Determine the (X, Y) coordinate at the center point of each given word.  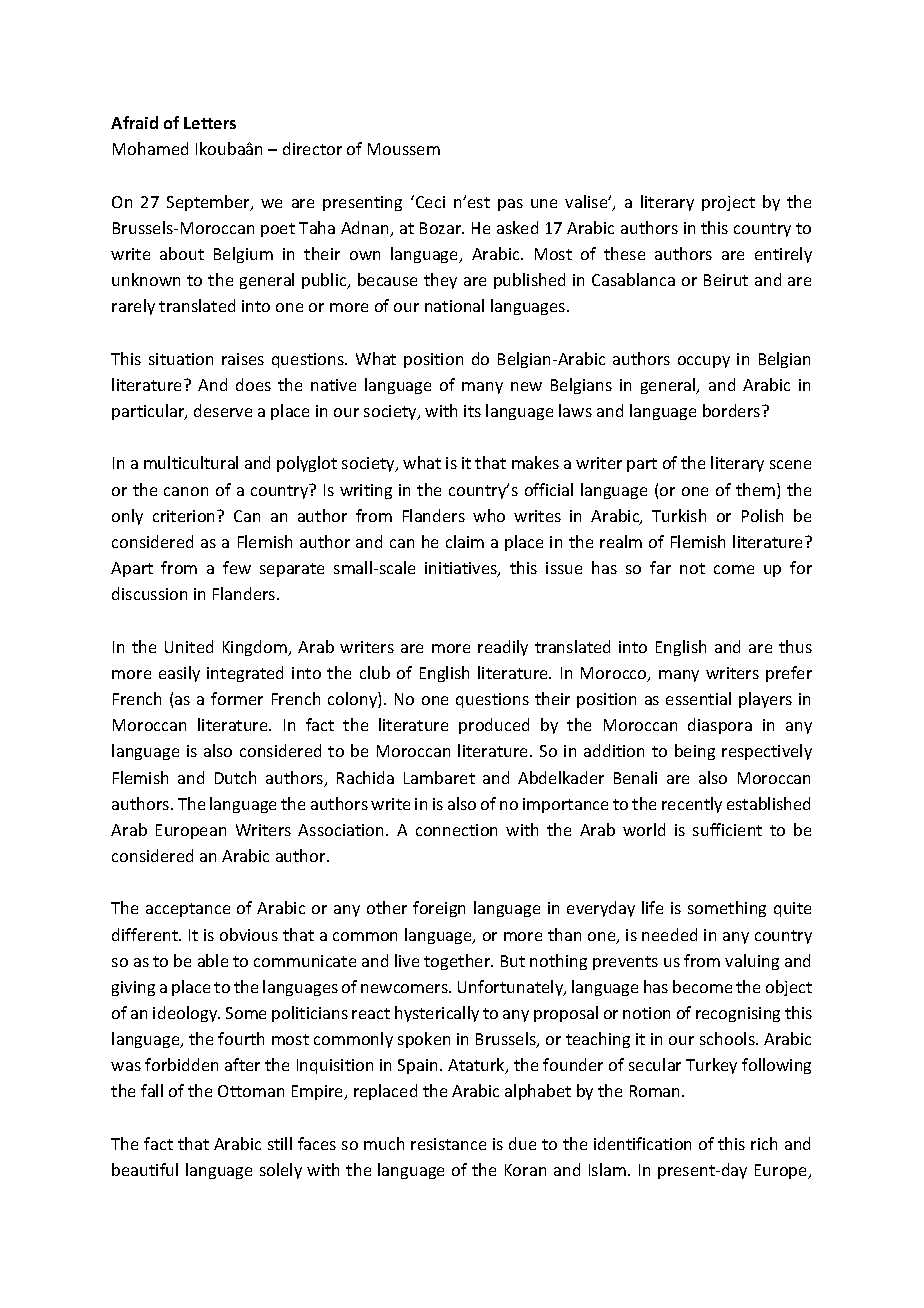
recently (692, 805)
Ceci (429, 201)
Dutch (235, 777)
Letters (210, 123)
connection (456, 830)
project (728, 203)
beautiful (145, 1169)
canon (186, 491)
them (757, 491)
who (489, 515)
